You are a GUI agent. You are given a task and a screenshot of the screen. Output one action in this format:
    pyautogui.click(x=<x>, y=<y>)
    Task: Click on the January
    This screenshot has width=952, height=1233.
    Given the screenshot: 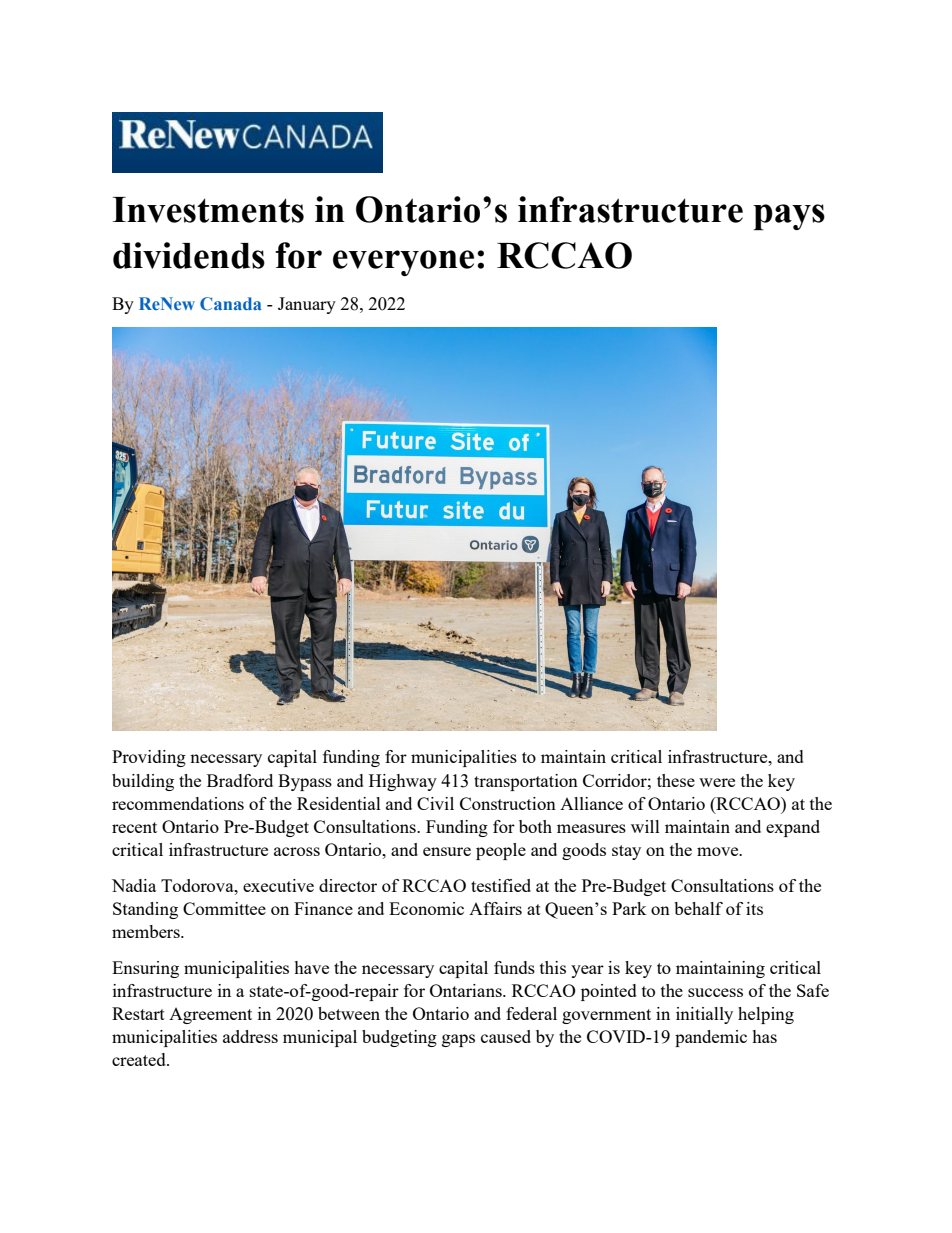 What is the action you would take?
    pyautogui.click(x=307, y=305)
